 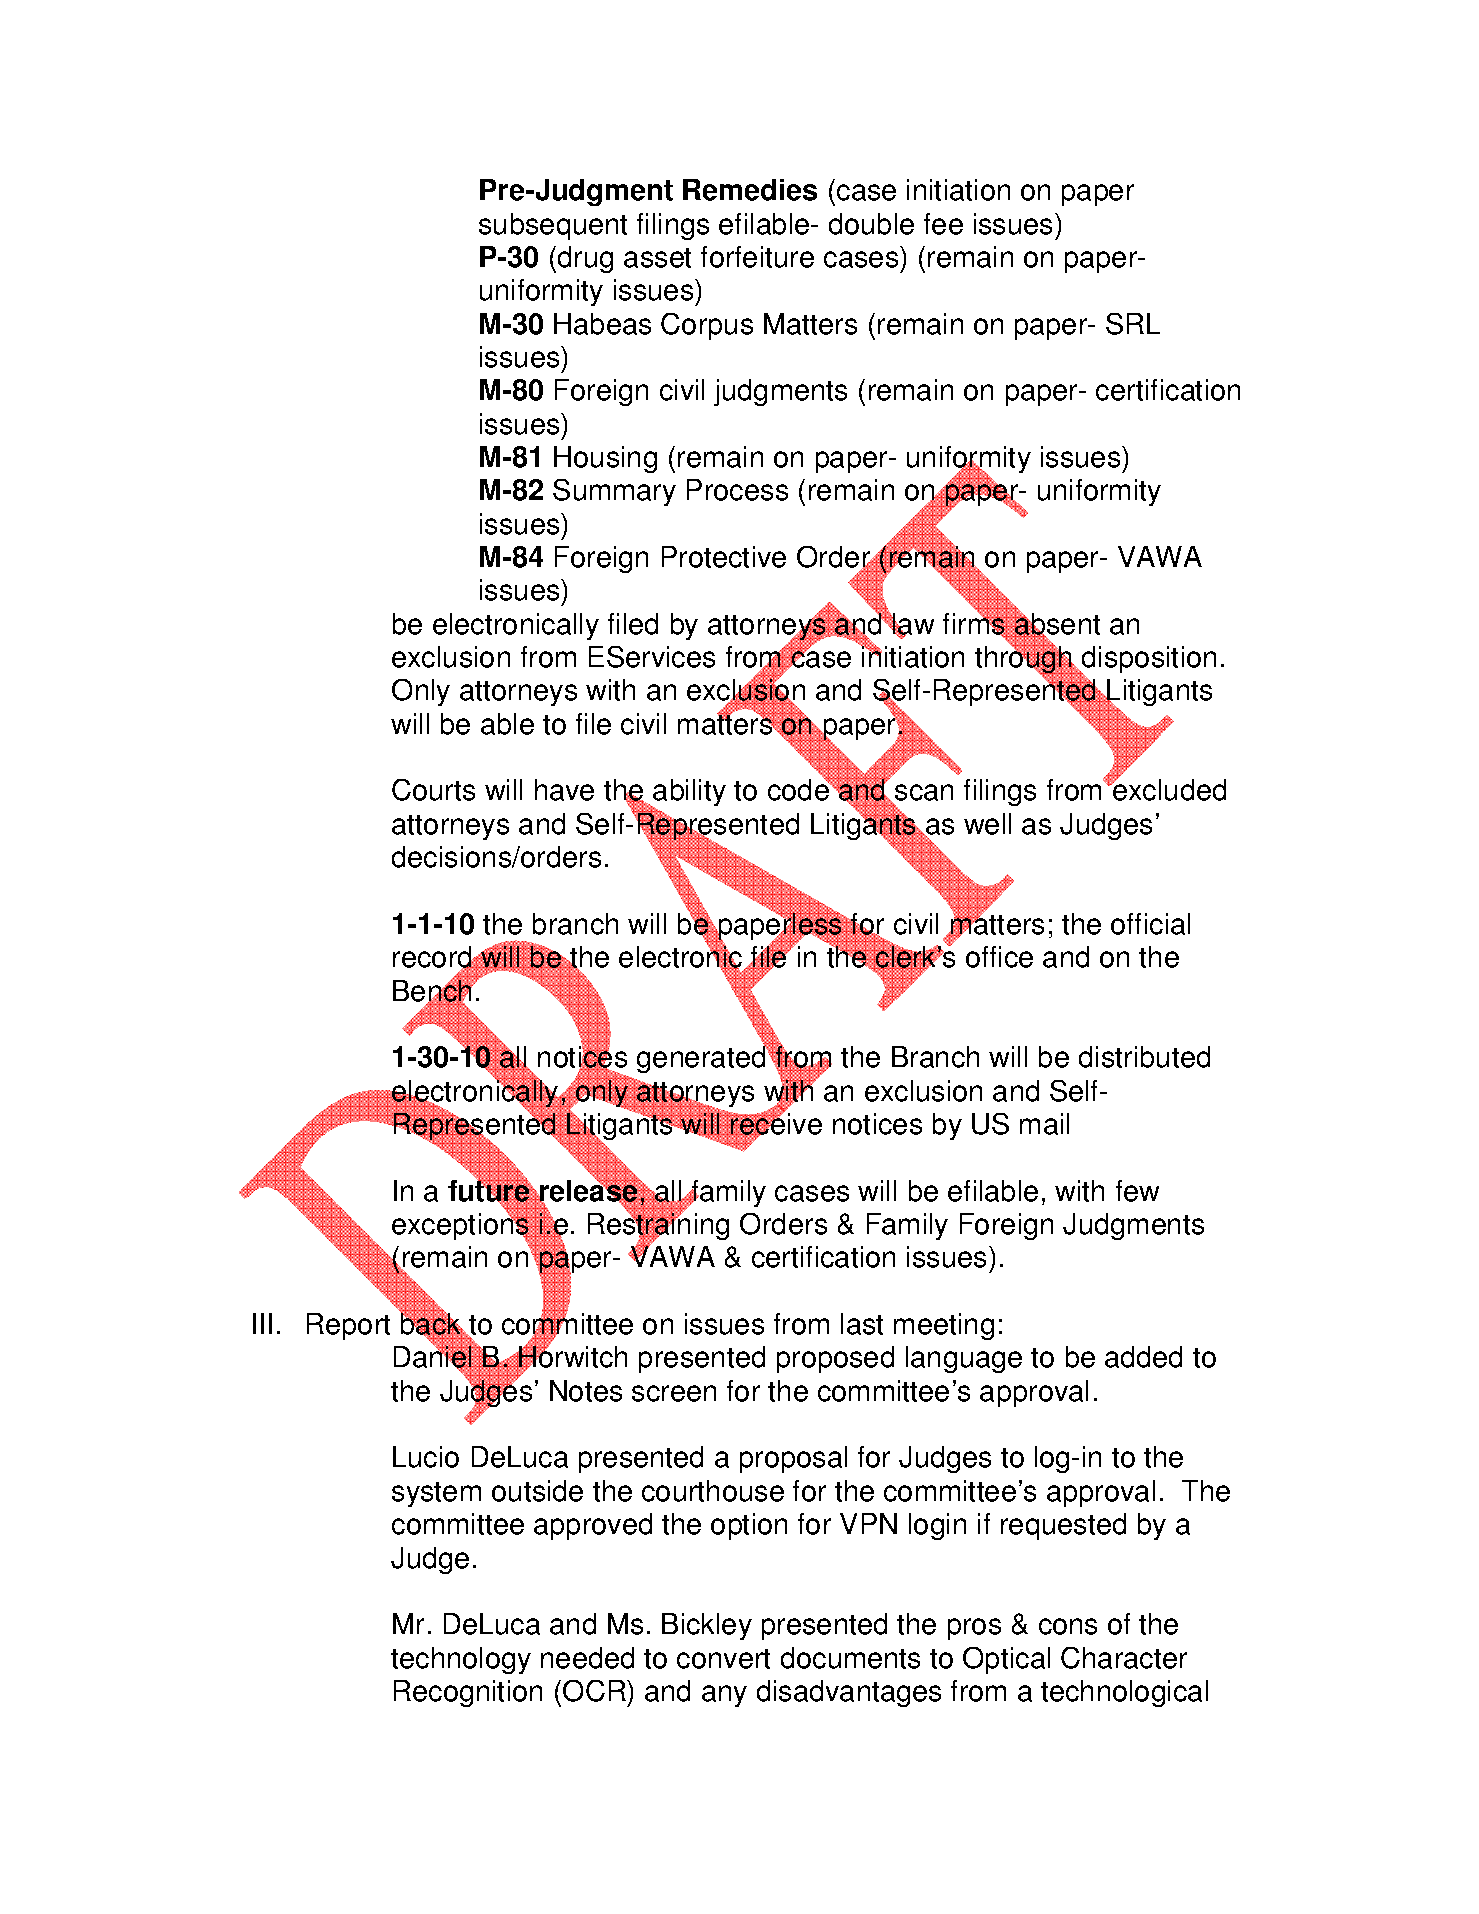 What do you see at coordinates (737, 490) in the image?
I see `Process` at bounding box center [737, 490].
